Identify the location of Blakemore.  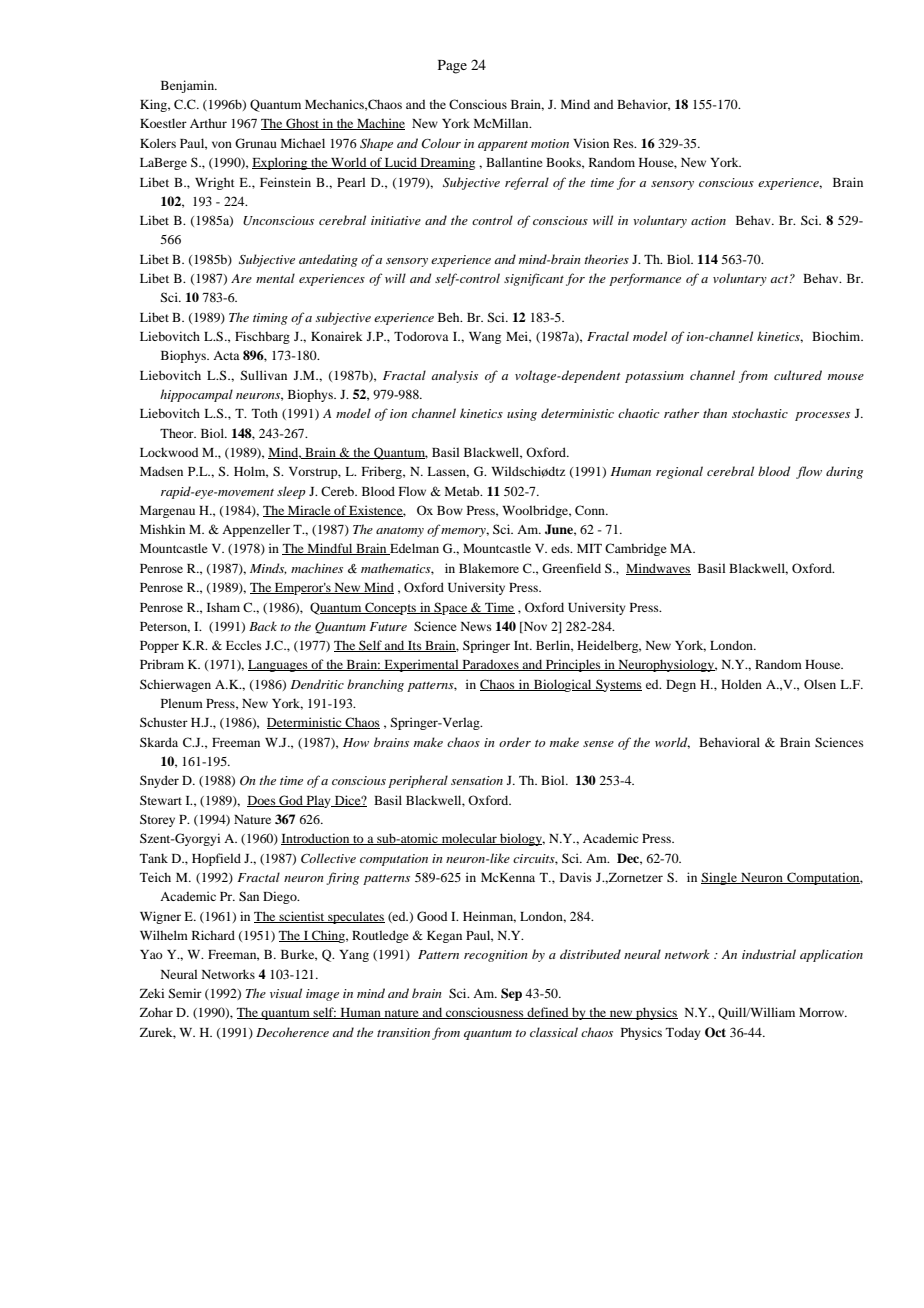
(489, 568).
